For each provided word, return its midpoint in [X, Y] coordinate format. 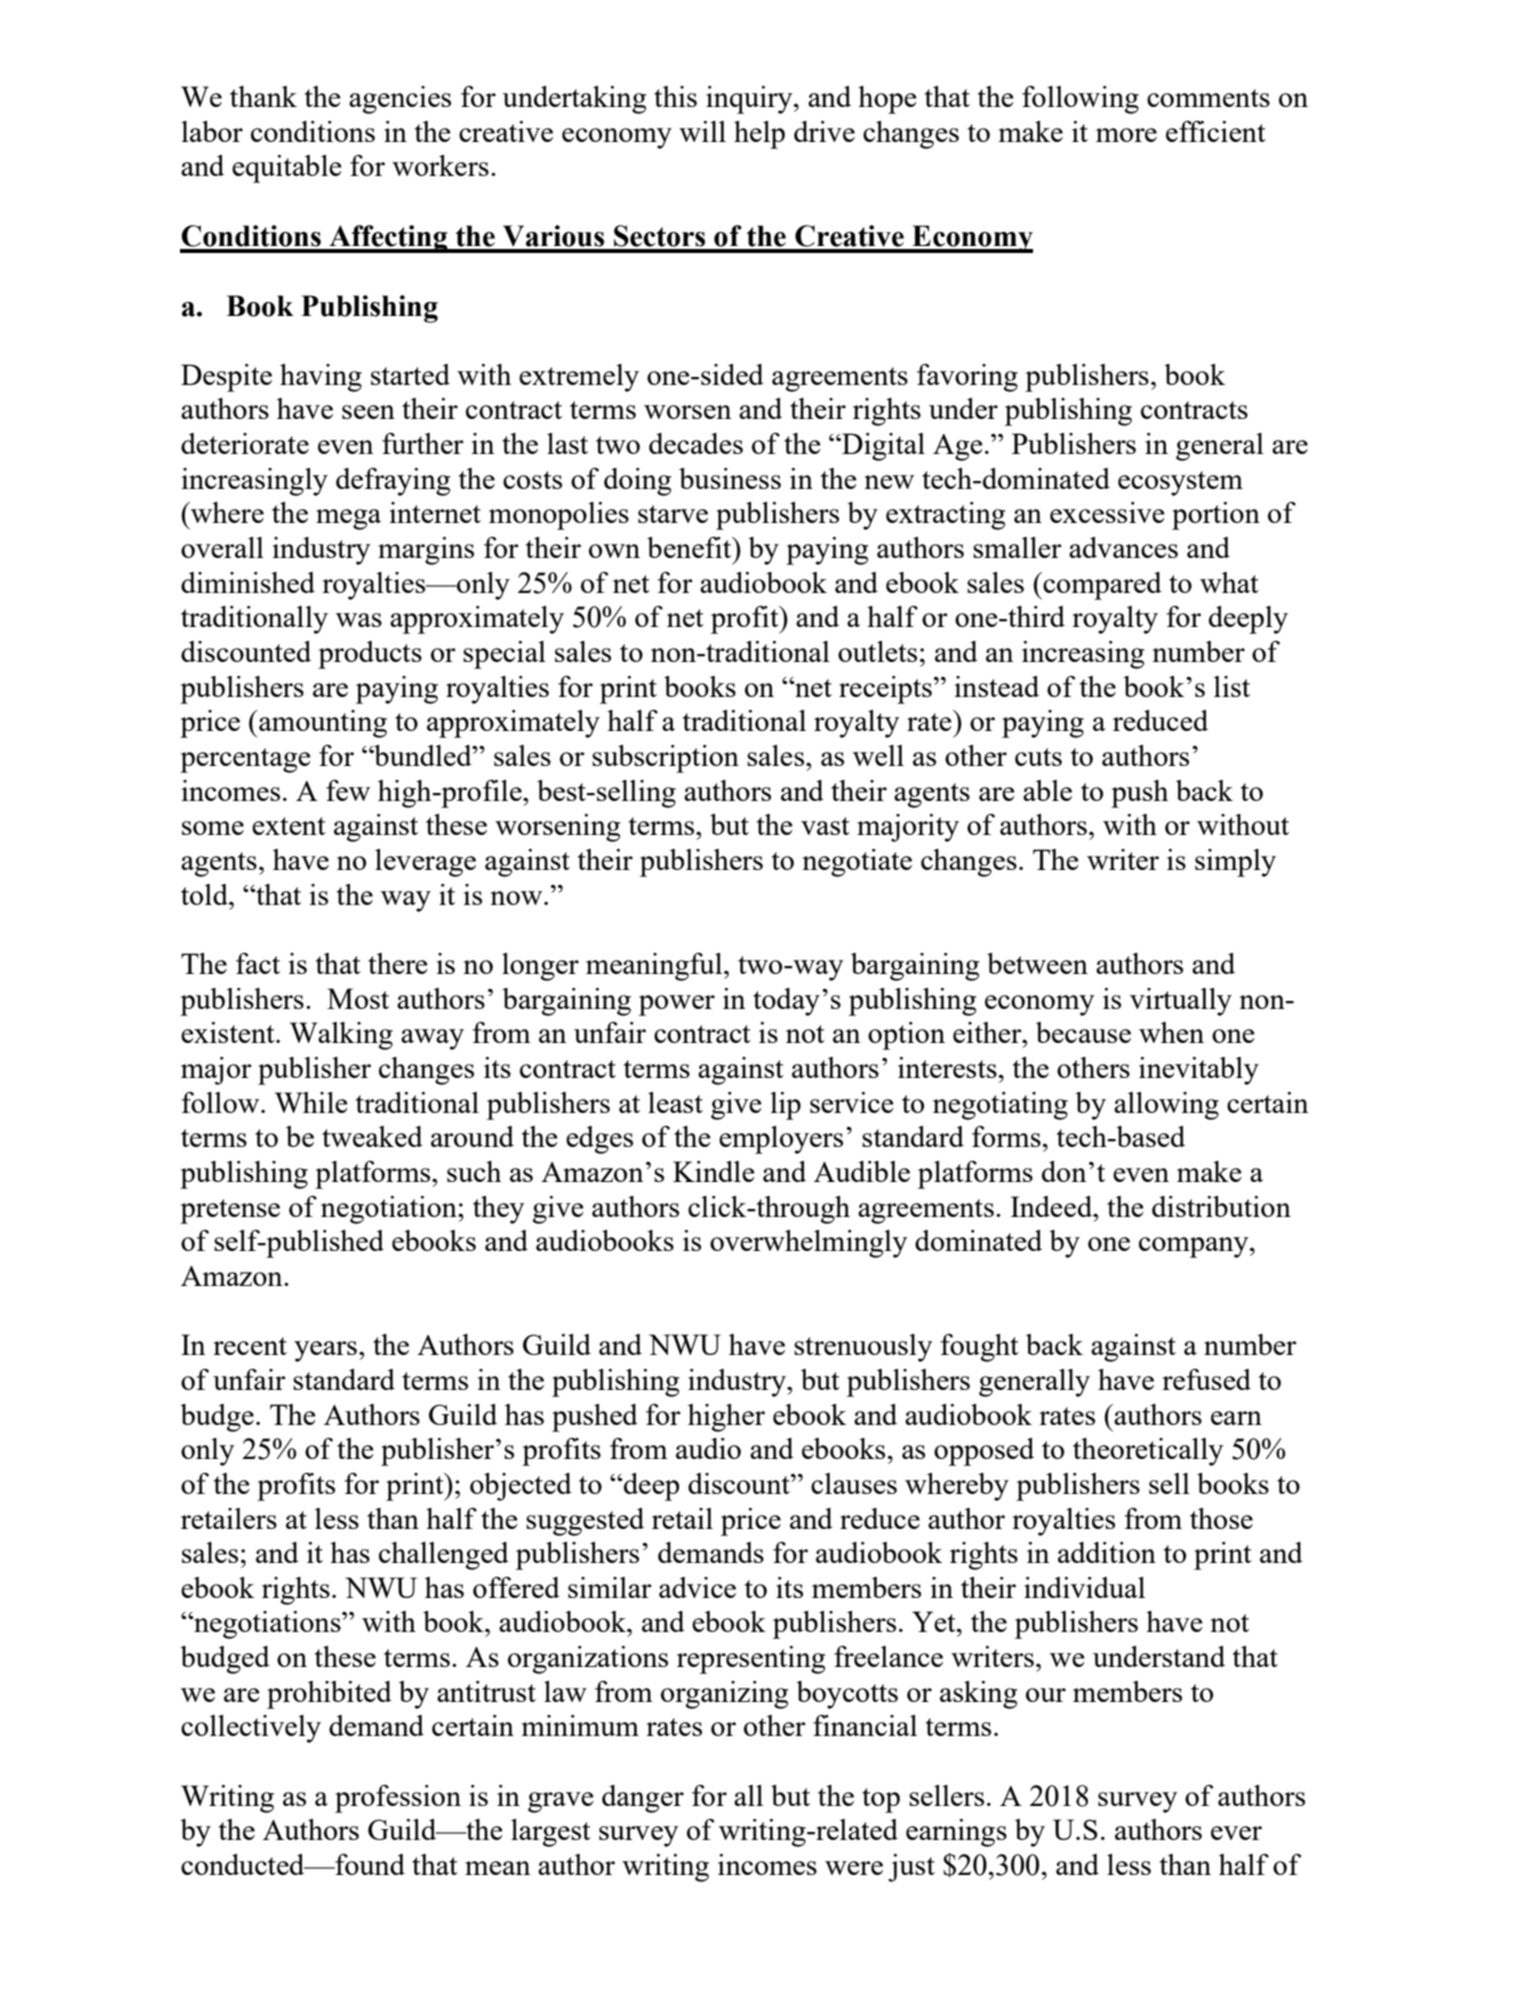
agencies [400, 100]
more [1126, 135]
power [677, 1005]
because [1083, 1032]
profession [398, 1799]
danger [643, 1799]
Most [358, 998]
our [1046, 1695]
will [702, 131]
